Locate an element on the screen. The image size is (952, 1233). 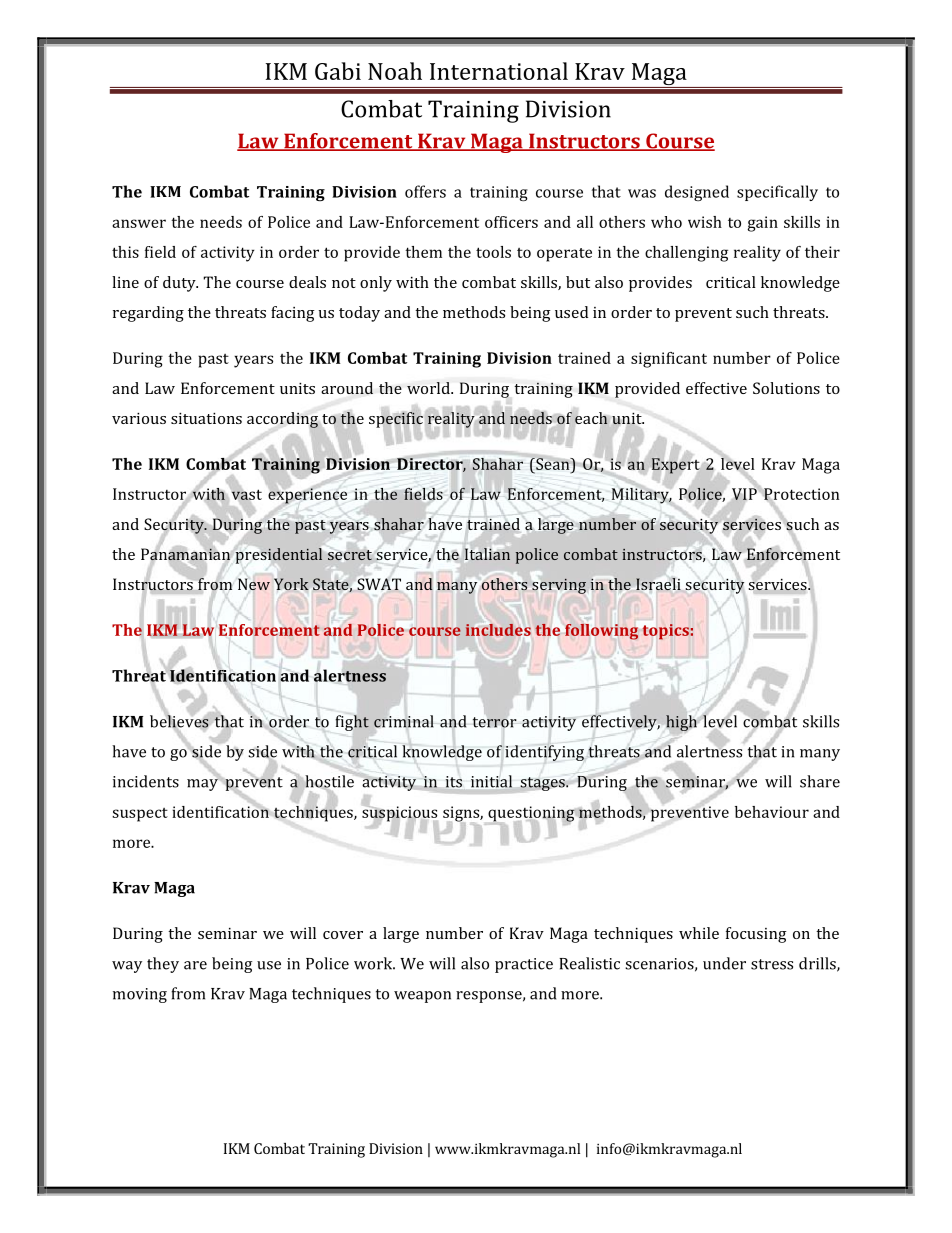
situations is located at coordinates (206, 418).
